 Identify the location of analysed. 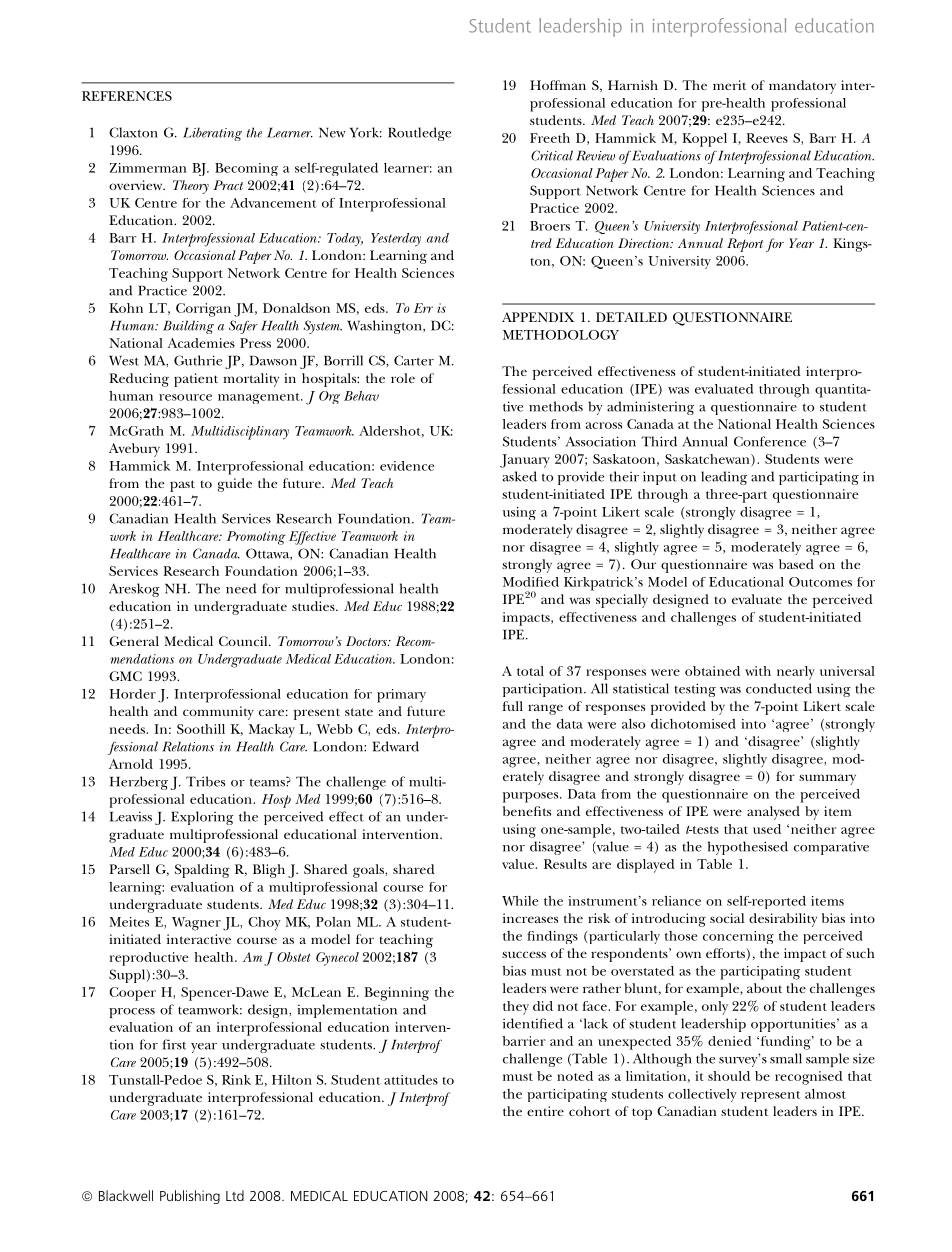
(773, 813).
